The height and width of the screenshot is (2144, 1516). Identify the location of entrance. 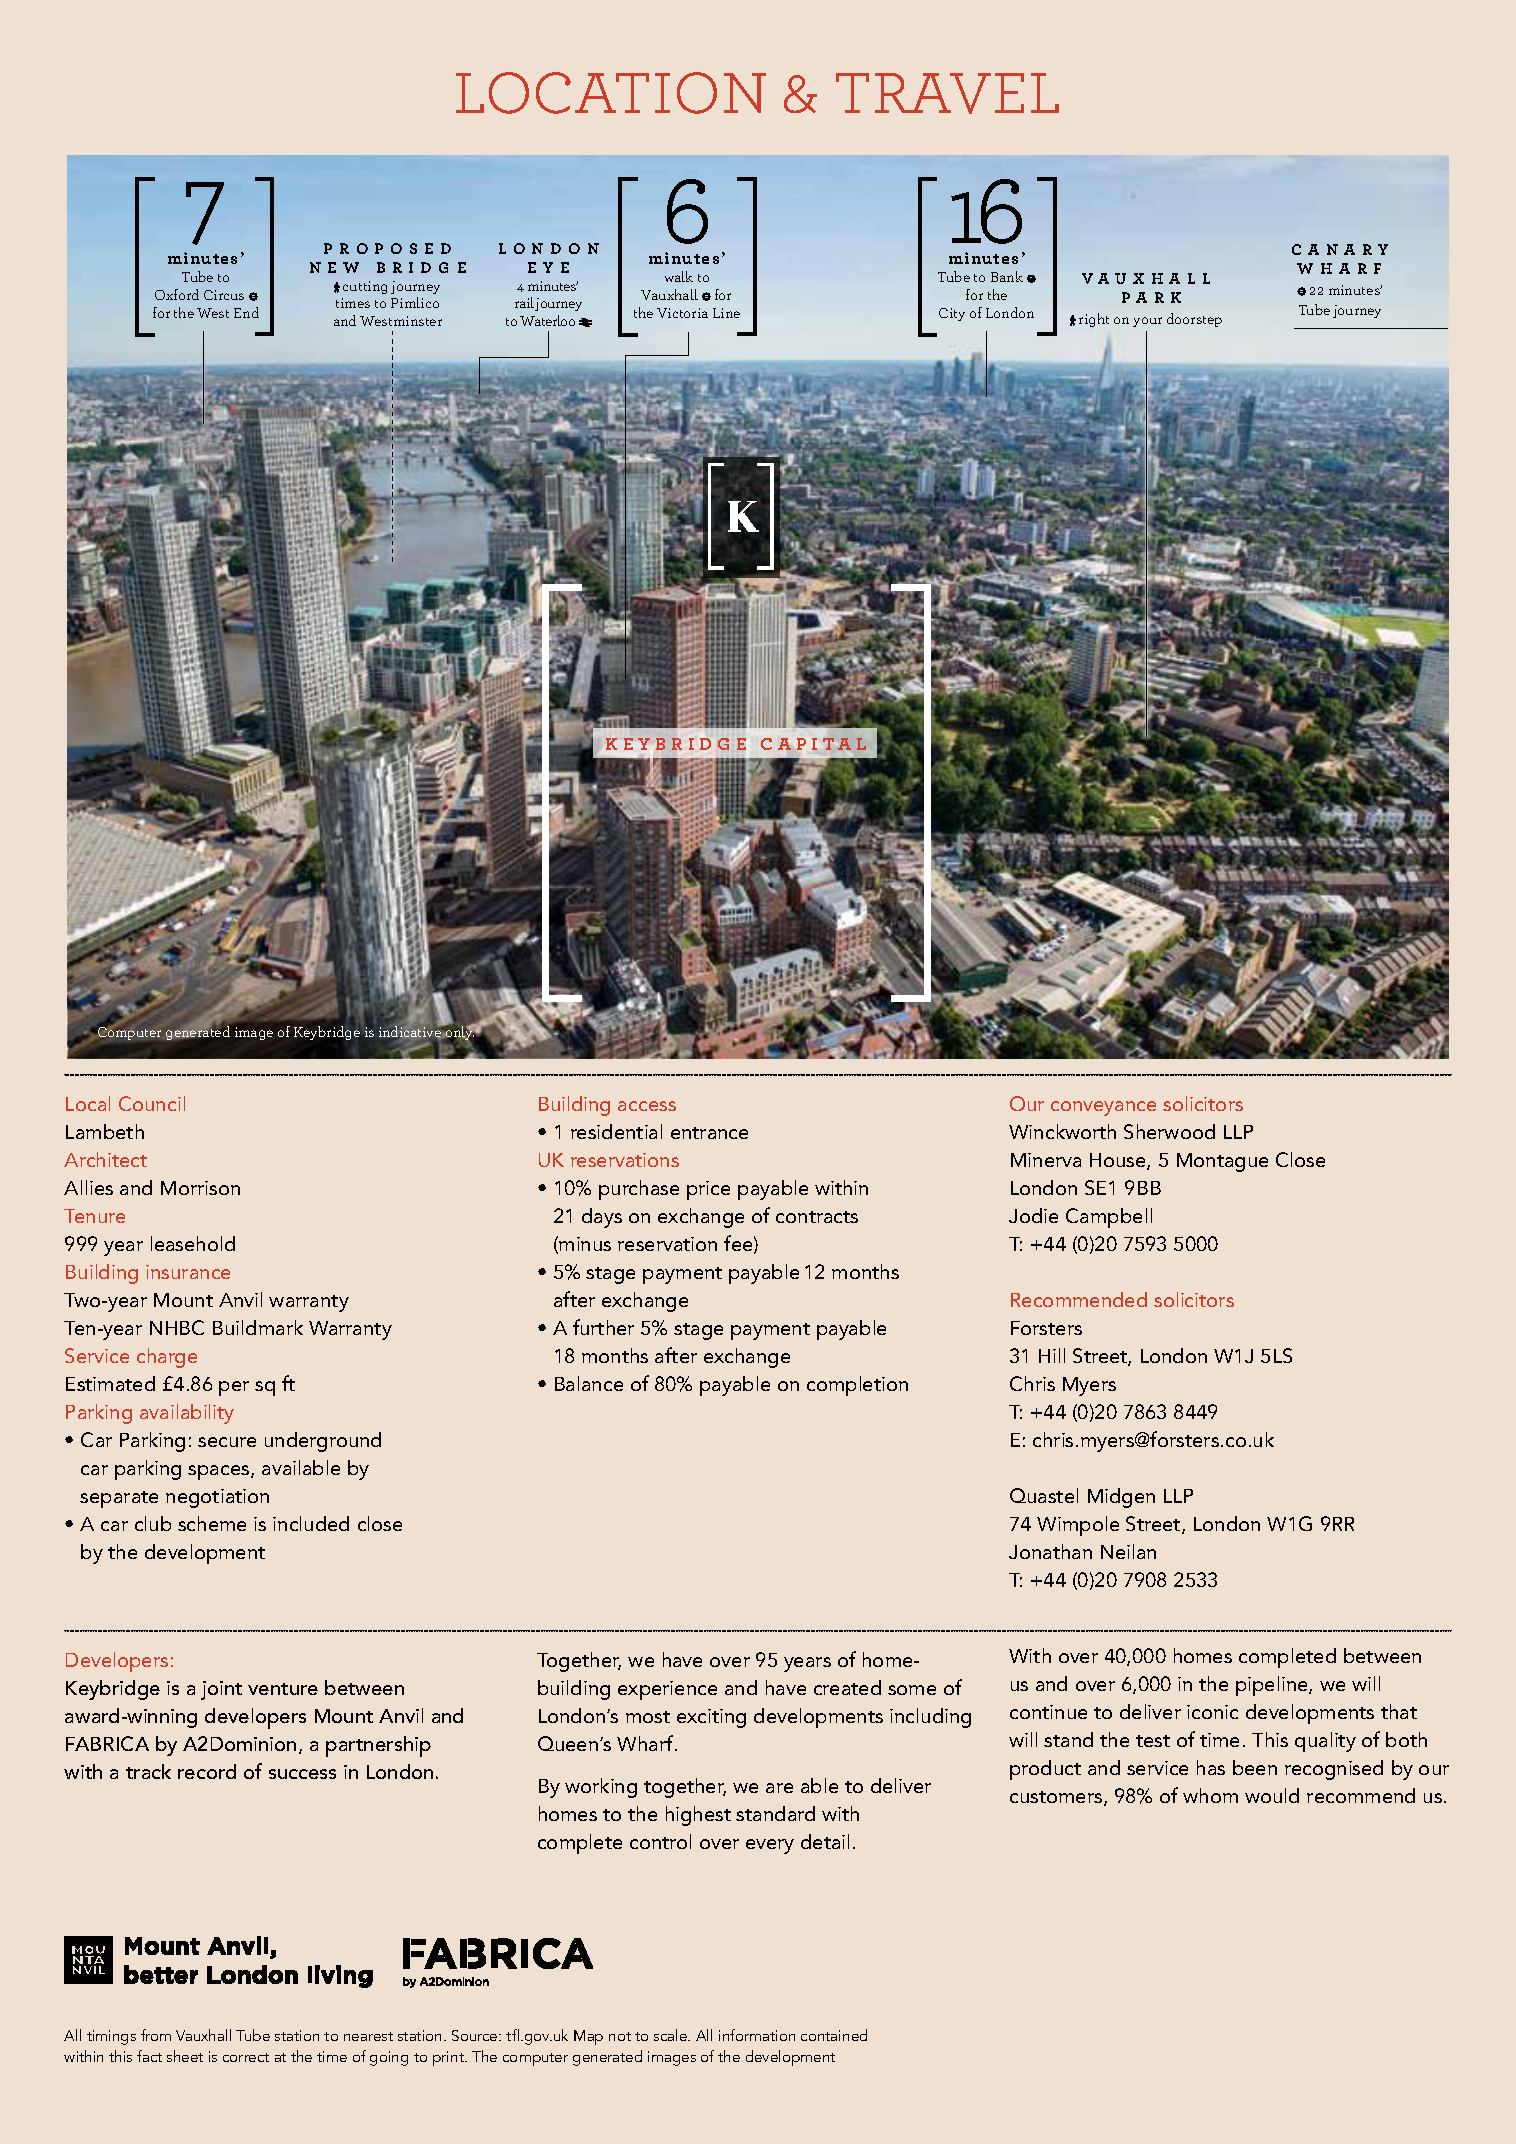
(709, 1133).
